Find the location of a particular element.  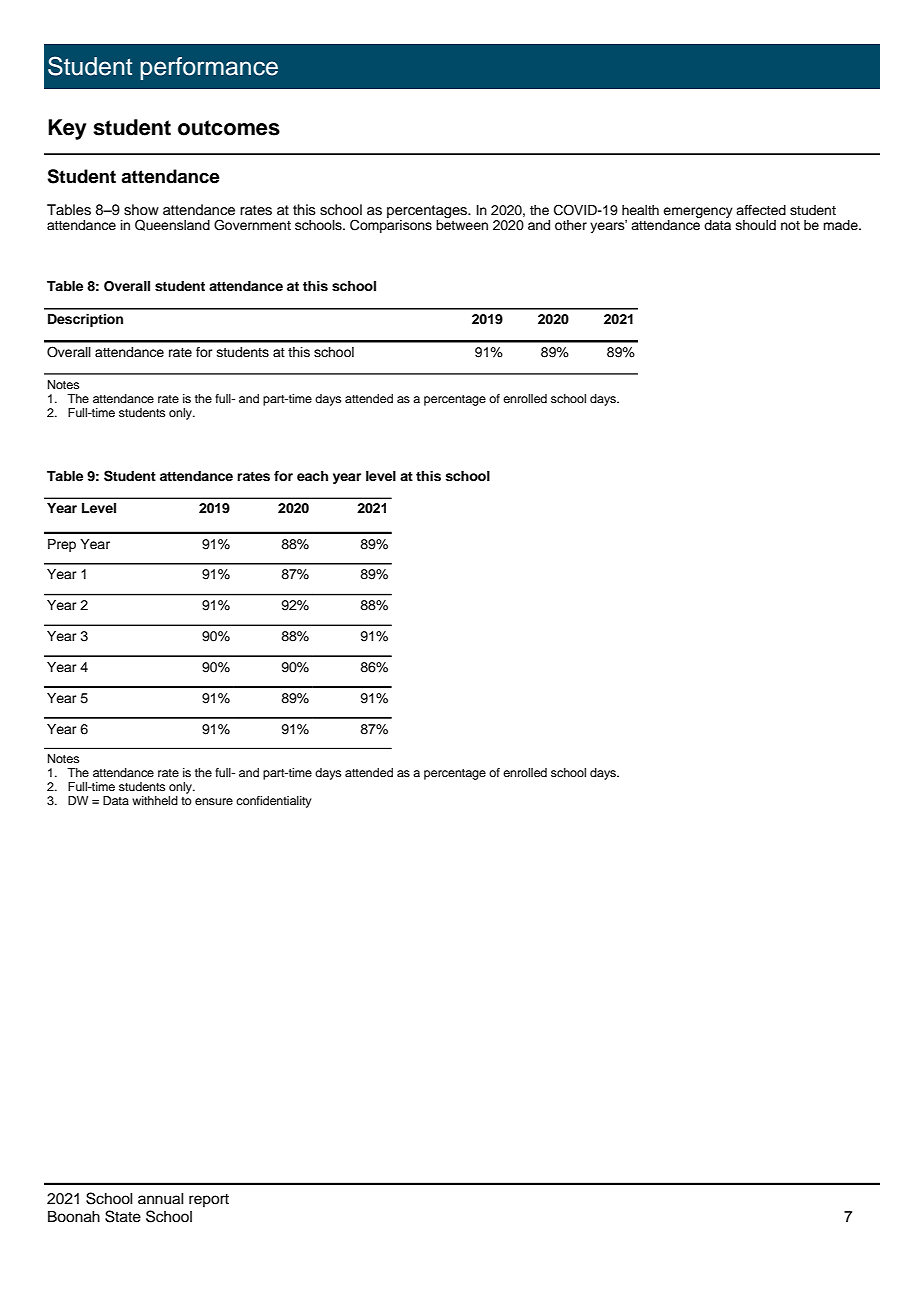

State is located at coordinates (123, 1216).
